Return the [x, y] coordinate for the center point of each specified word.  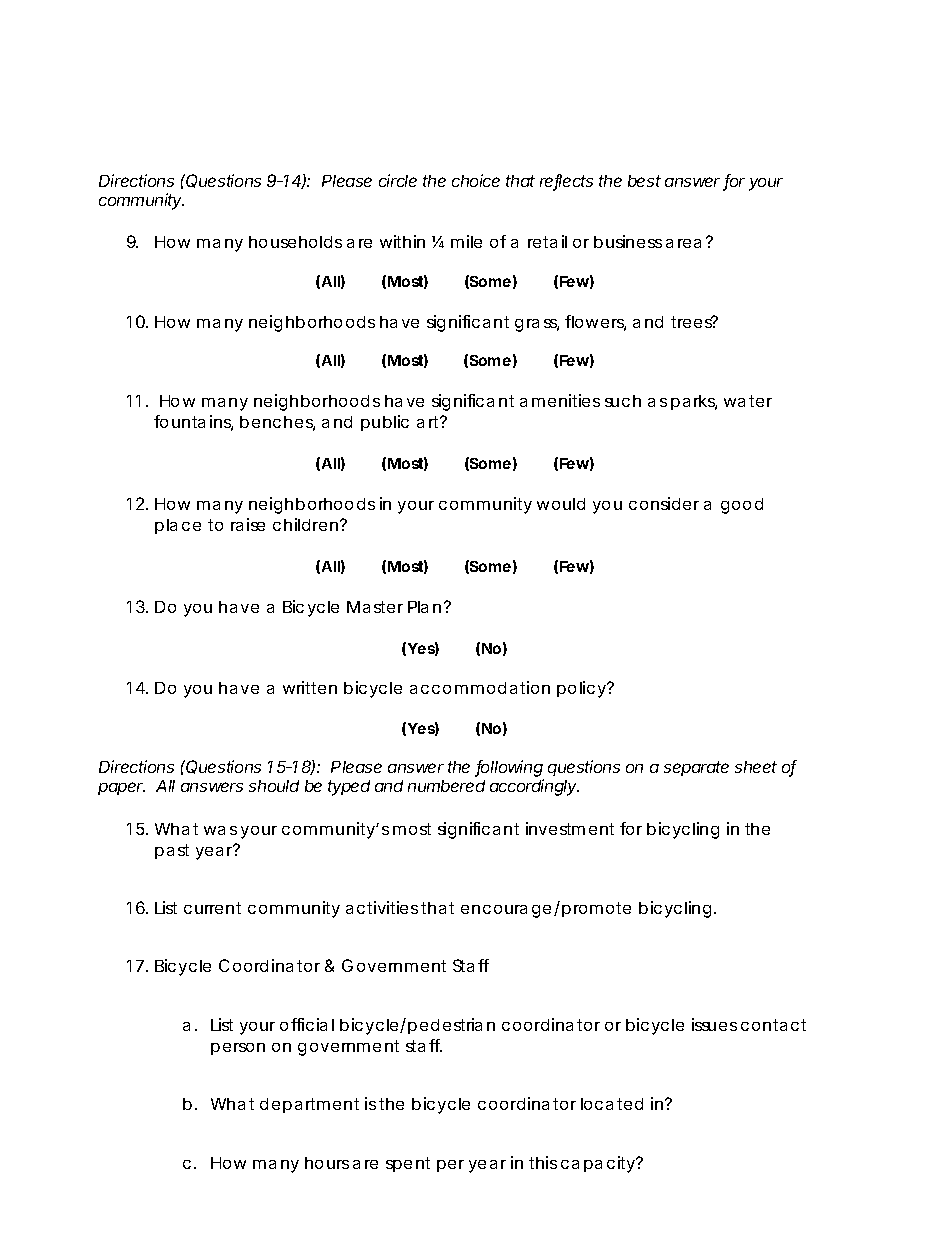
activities [382, 907]
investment [570, 828]
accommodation [480, 687]
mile [466, 241]
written [310, 687]
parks [694, 402]
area [683, 243]
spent [408, 1164]
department [309, 1105]
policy [582, 689]
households [295, 242]
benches [277, 423]
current [212, 908]
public [385, 423]
